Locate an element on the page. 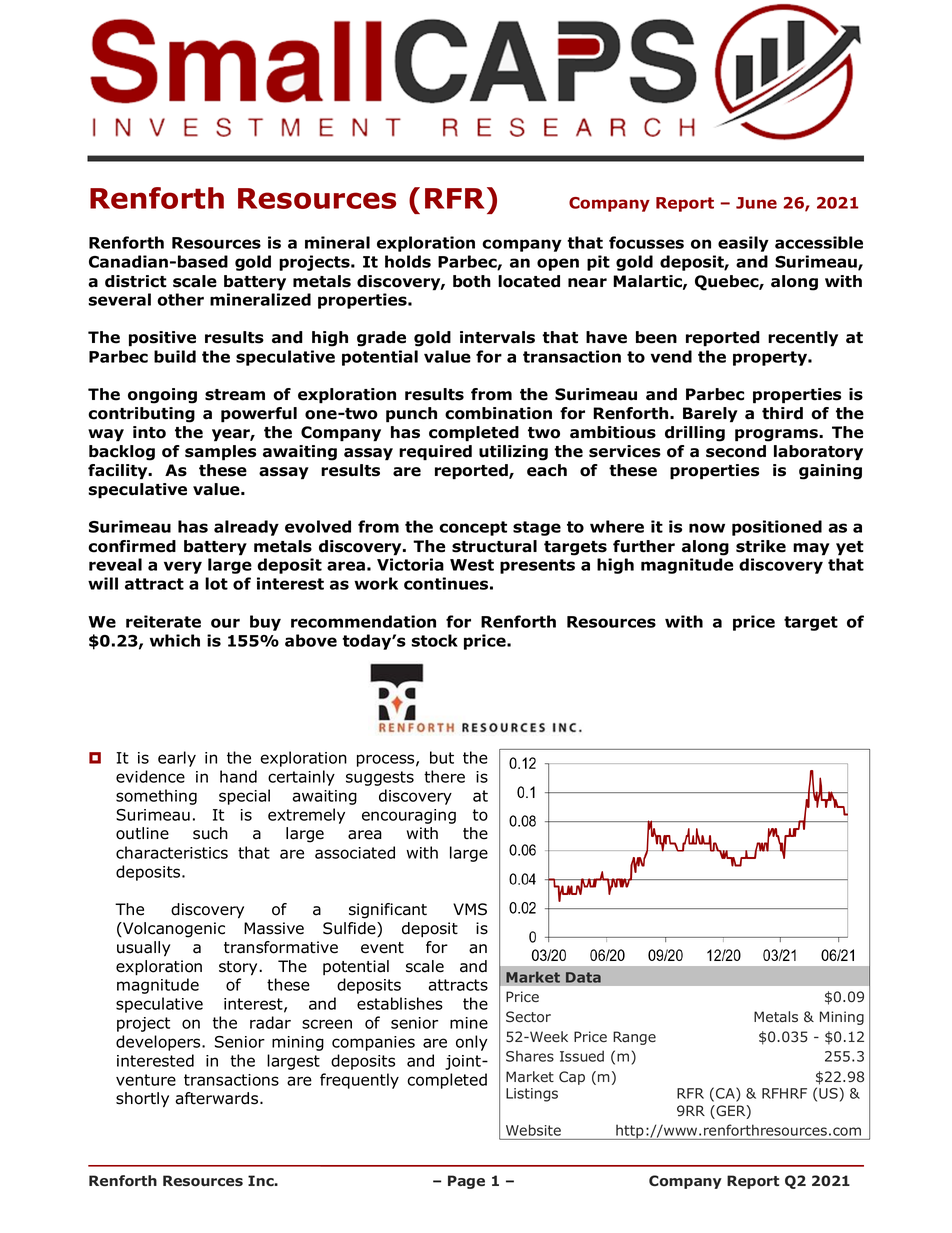 The height and width of the image is (1233, 952). utilizing is located at coordinates (513, 453).
